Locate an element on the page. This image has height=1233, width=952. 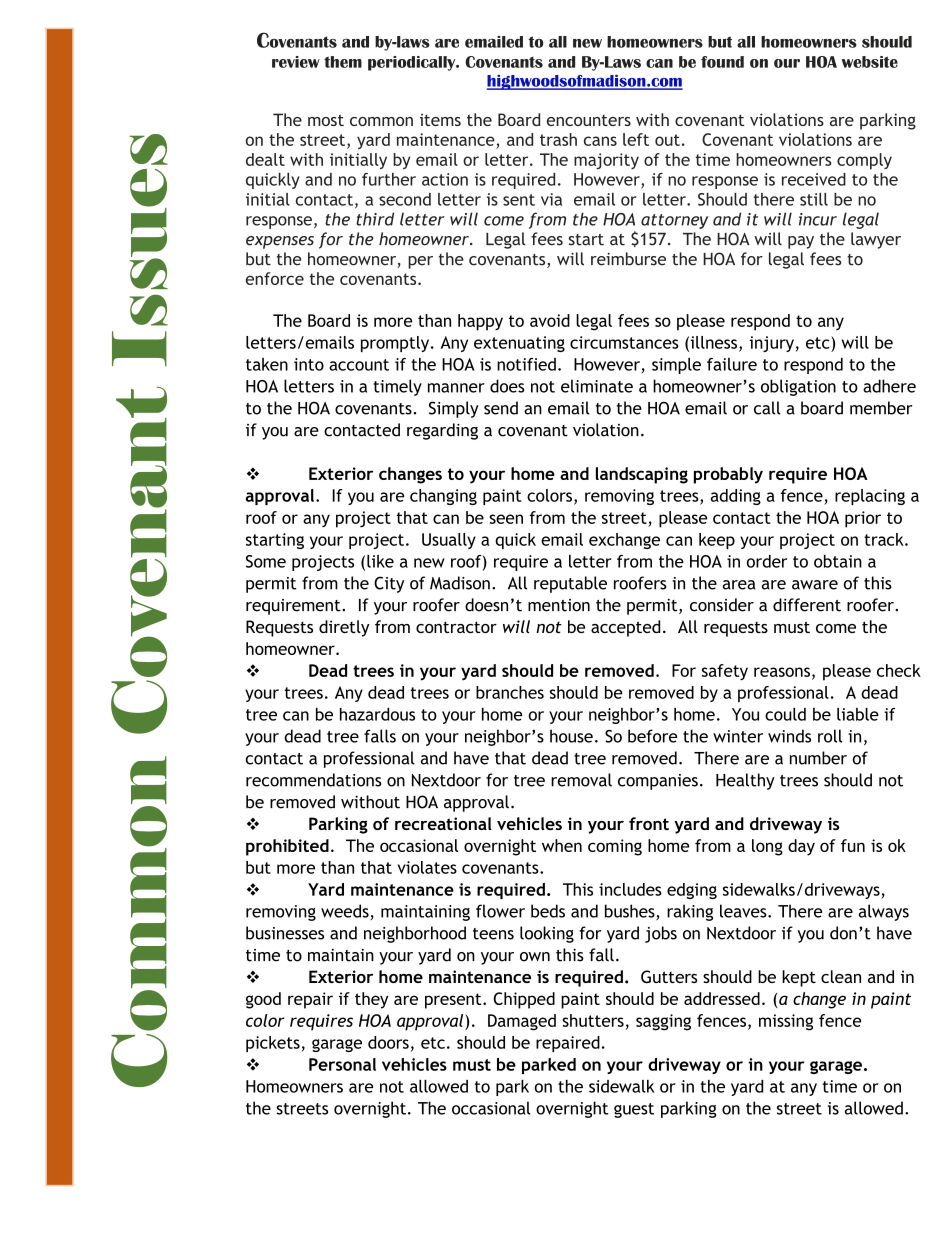
most is located at coordinates (326, 120).
